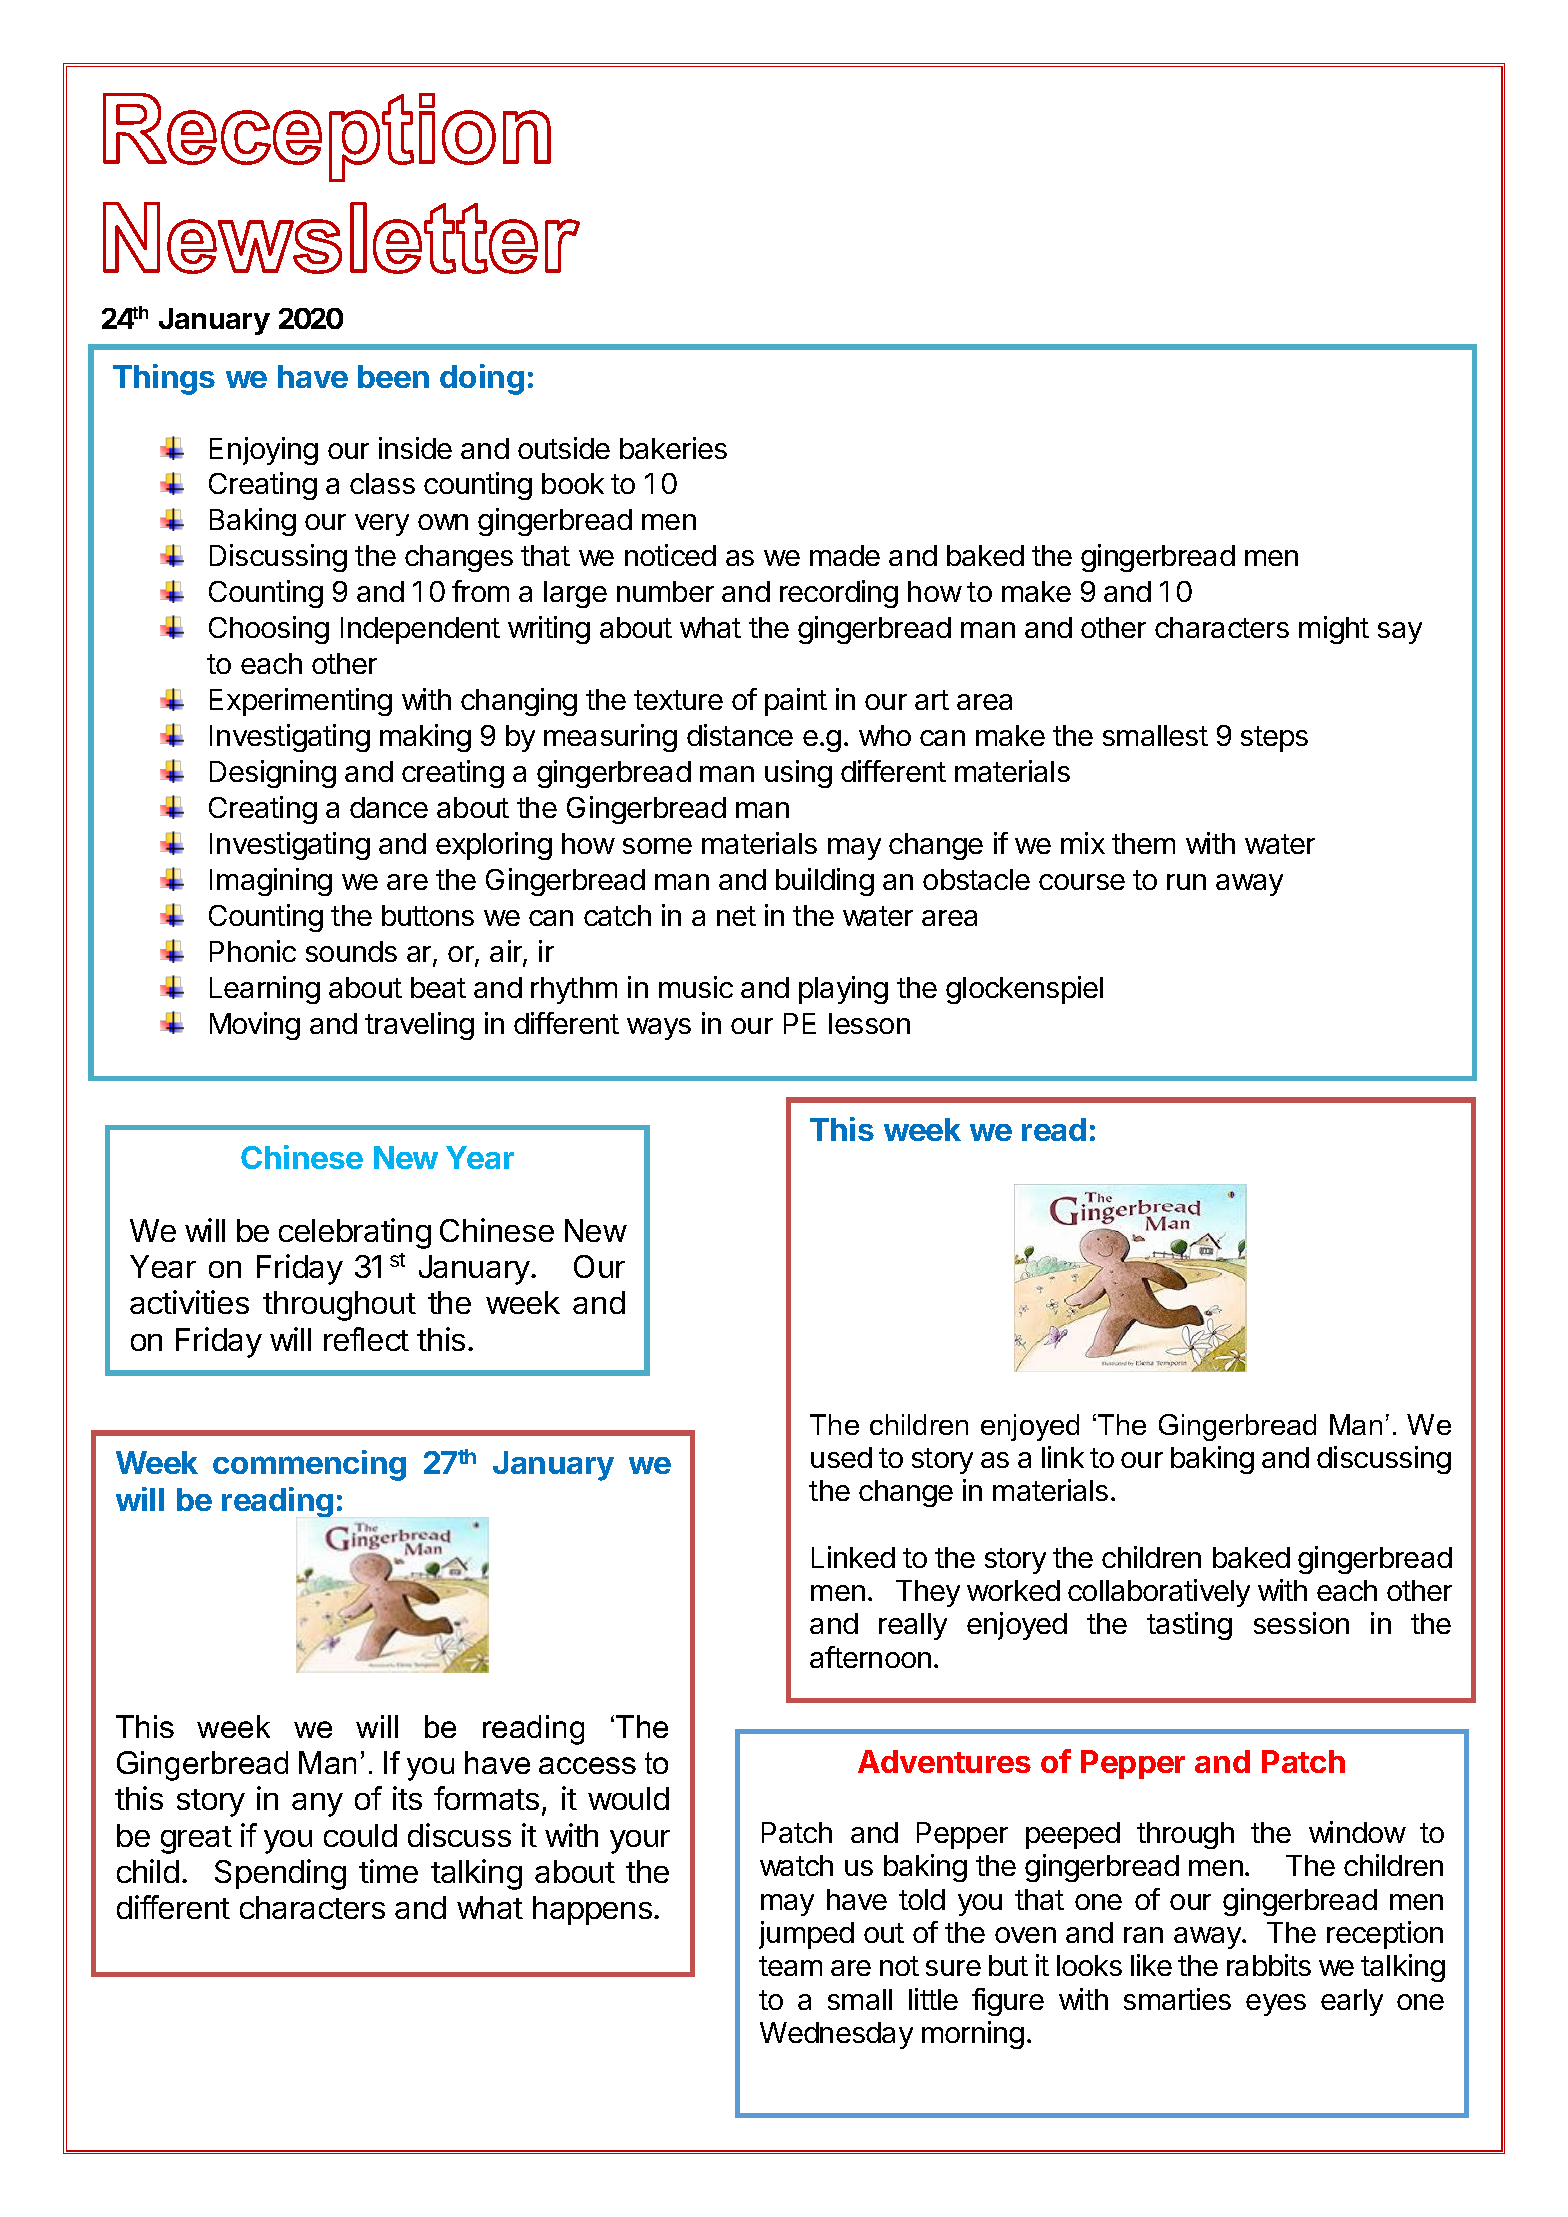  Describe the element at coordinates (1186, 882) in the screenshot. I see `run` at that location.
